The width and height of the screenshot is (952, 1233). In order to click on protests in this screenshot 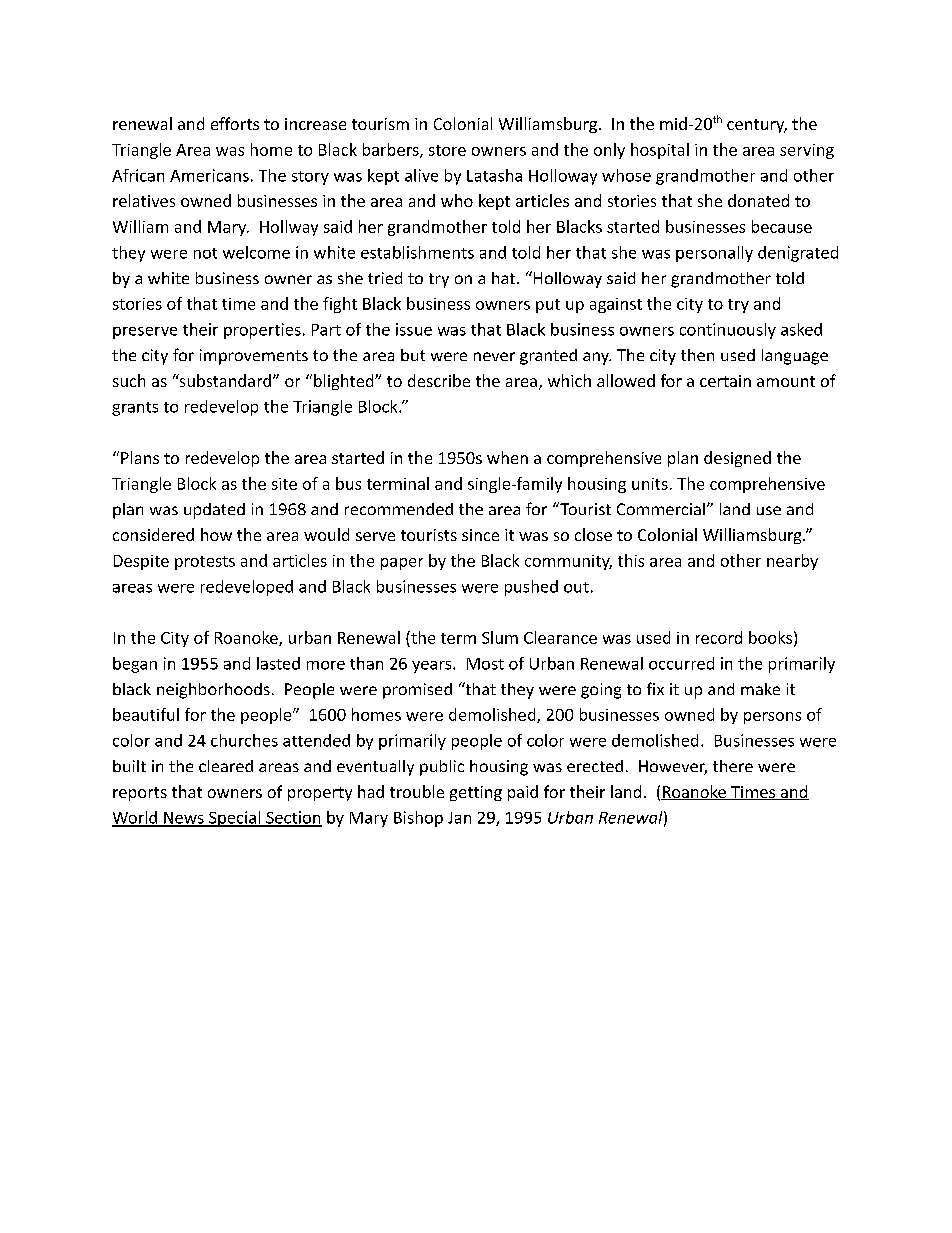, I will do `click(205, 563)`.
